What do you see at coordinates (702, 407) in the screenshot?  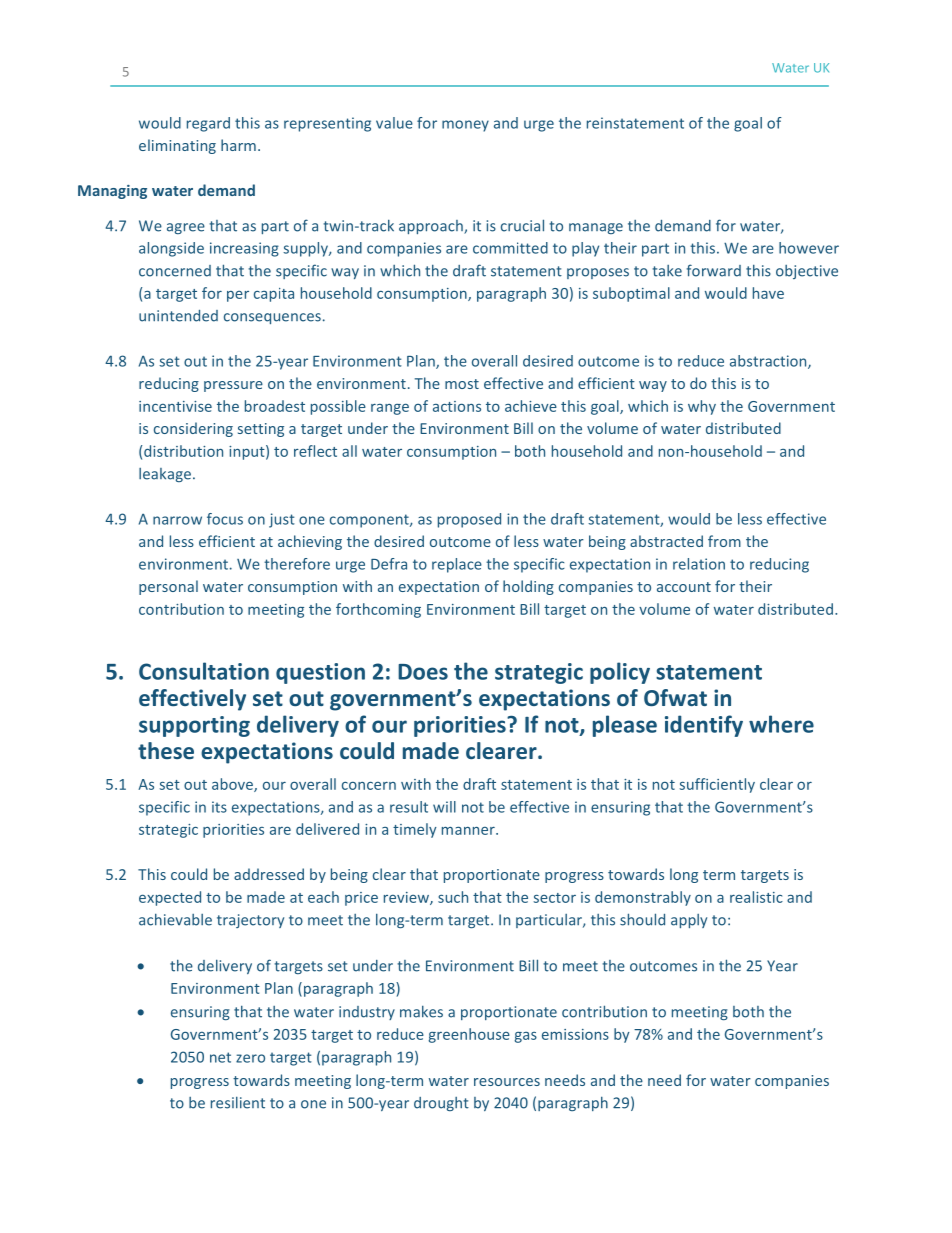 I see `why` at bounding box center [702, 407].
